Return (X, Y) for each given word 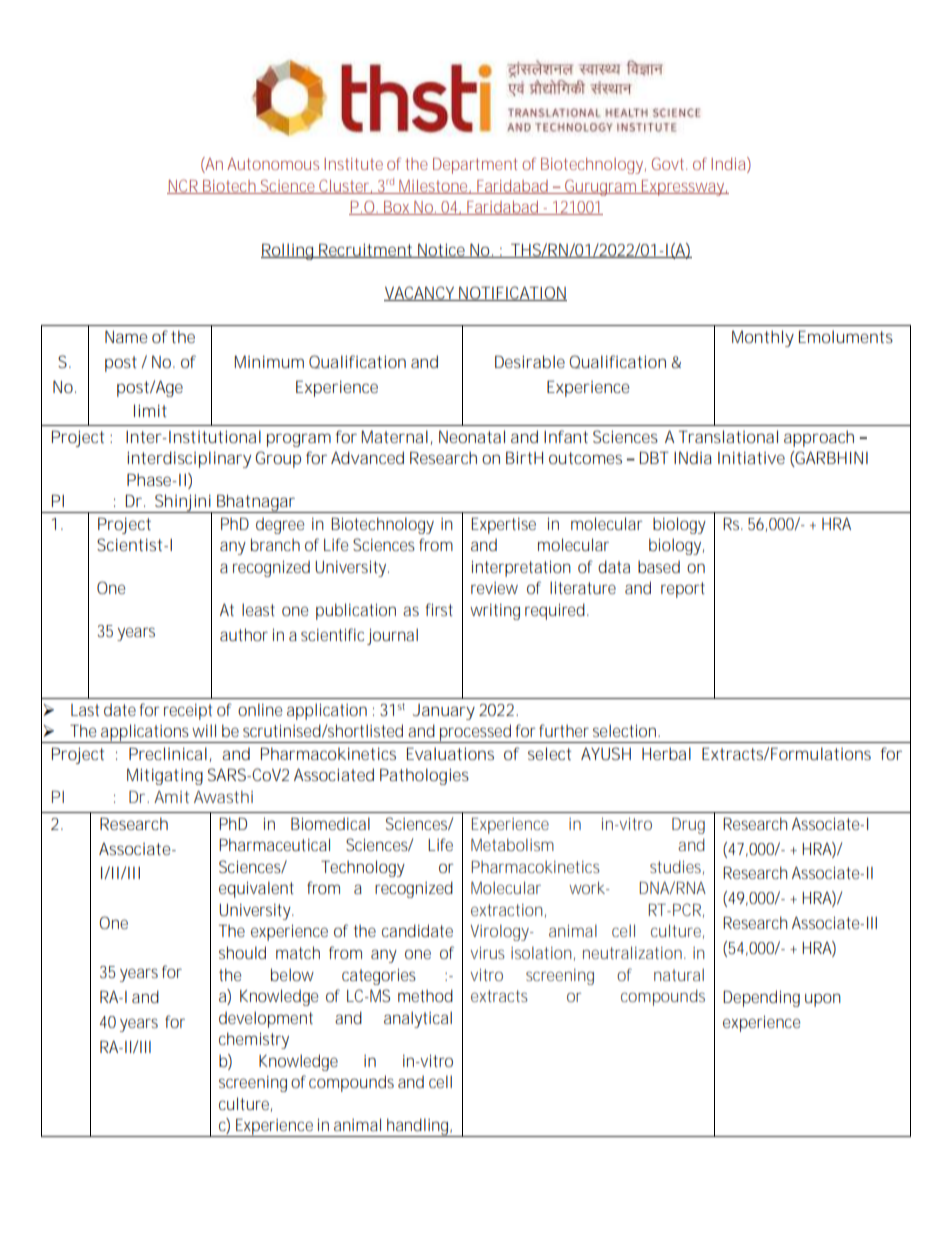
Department (475, 166)
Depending (761, 998)
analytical (418, 1019)
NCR (184, 186)
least (258, 609)
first (439, 609)
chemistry (254, 1040)
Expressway (684, 188)
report (683, 590)
